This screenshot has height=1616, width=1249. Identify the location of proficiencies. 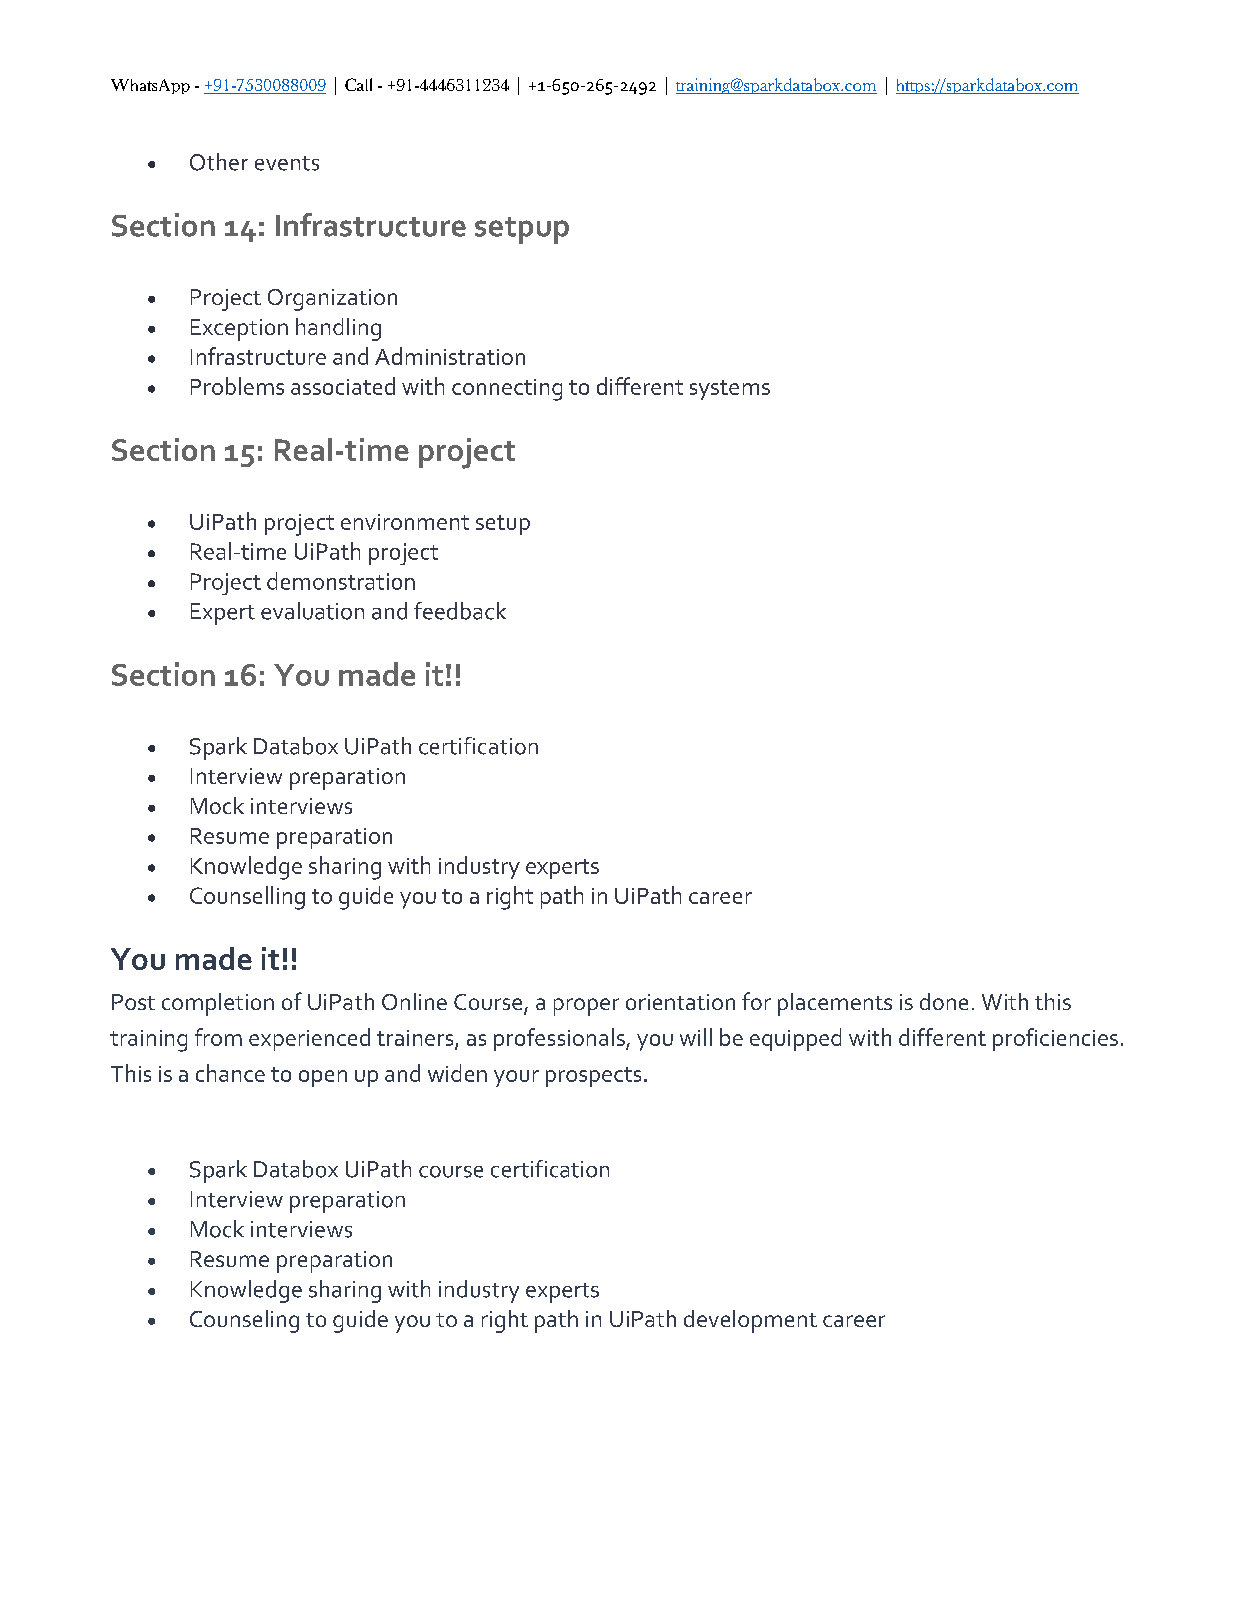
(1055, 1039).
